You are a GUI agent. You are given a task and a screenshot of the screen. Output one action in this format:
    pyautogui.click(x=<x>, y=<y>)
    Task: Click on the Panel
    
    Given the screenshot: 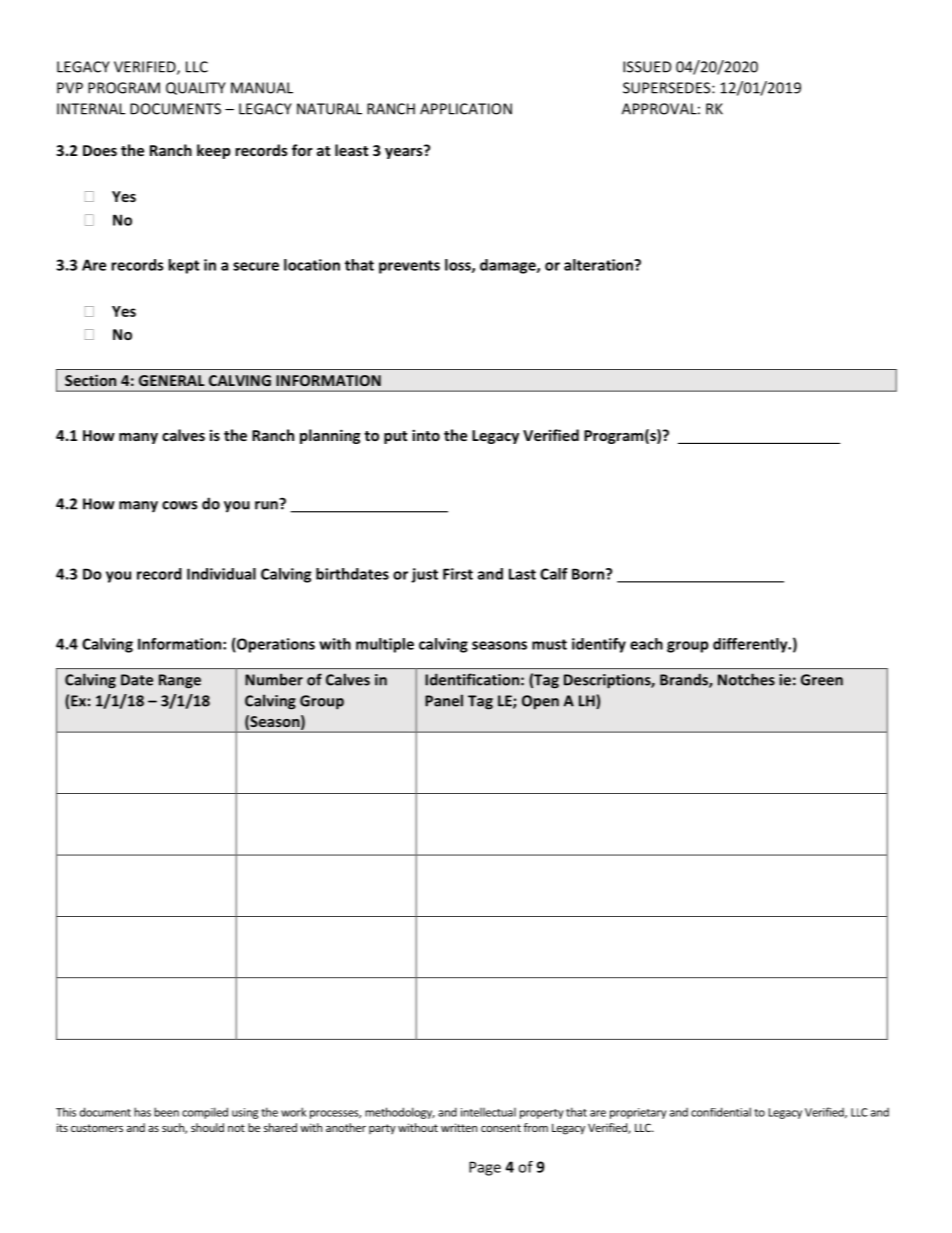 What is the action you would take?
    pyautogui.click(x=444, y=700)
